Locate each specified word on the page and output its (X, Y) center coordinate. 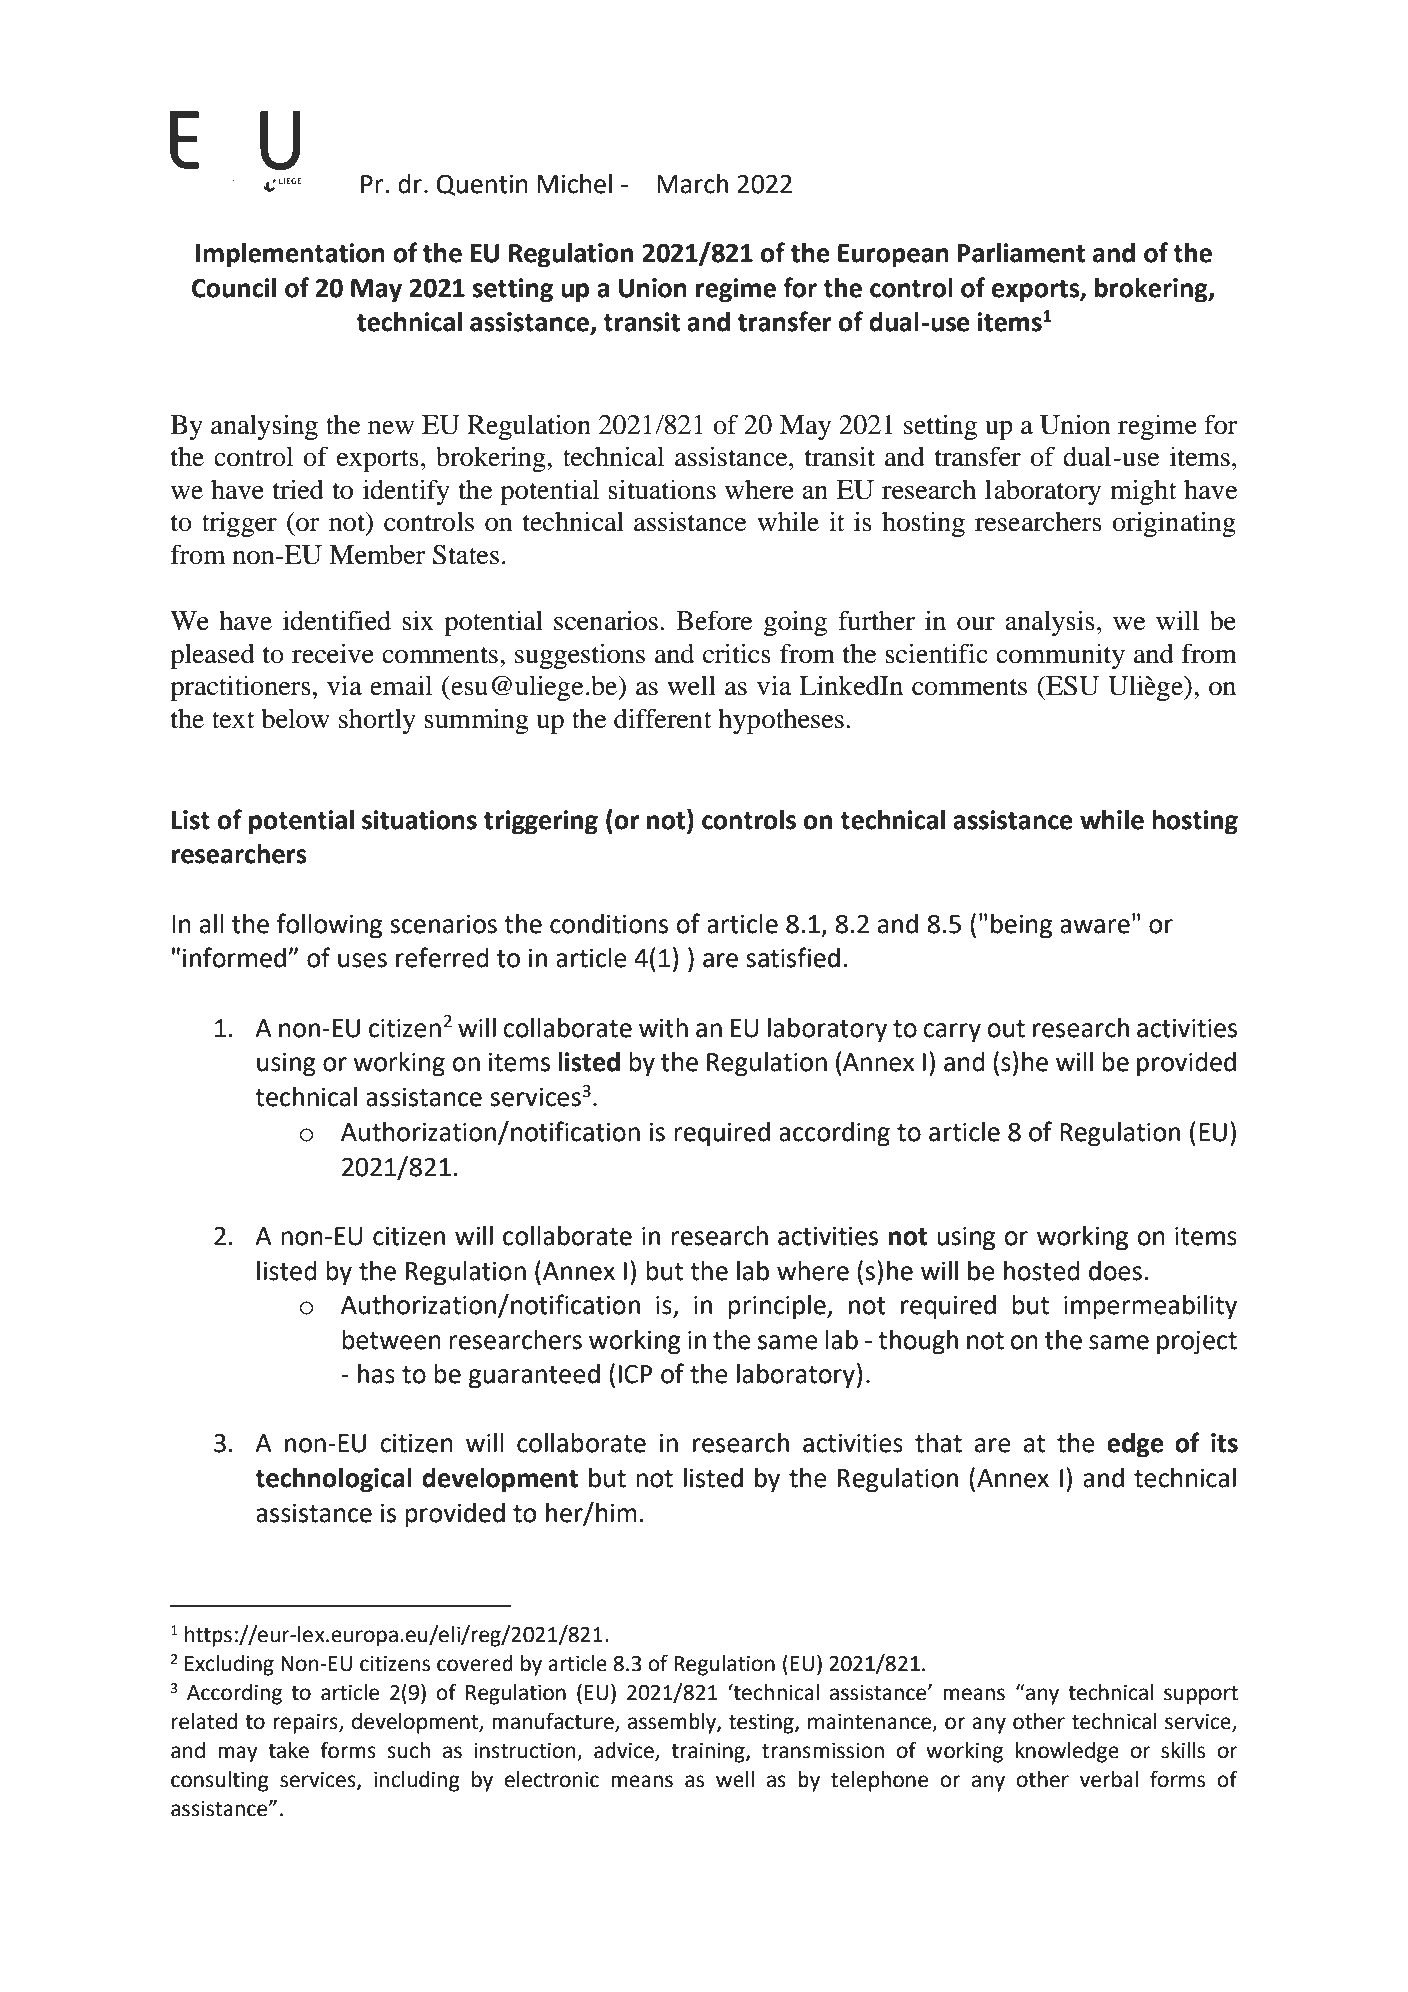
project (1197, 1343)
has (376, 1374)
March (692, 184)
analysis (1050, 623)
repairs (306, 1724)
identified (337, 620)
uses (362, 960)
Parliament (1021, 253)
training (709, 1753)
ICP (635, 1374)
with (663, 1028)
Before (714, 620)
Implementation (290, 255)
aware (1095, 926)
